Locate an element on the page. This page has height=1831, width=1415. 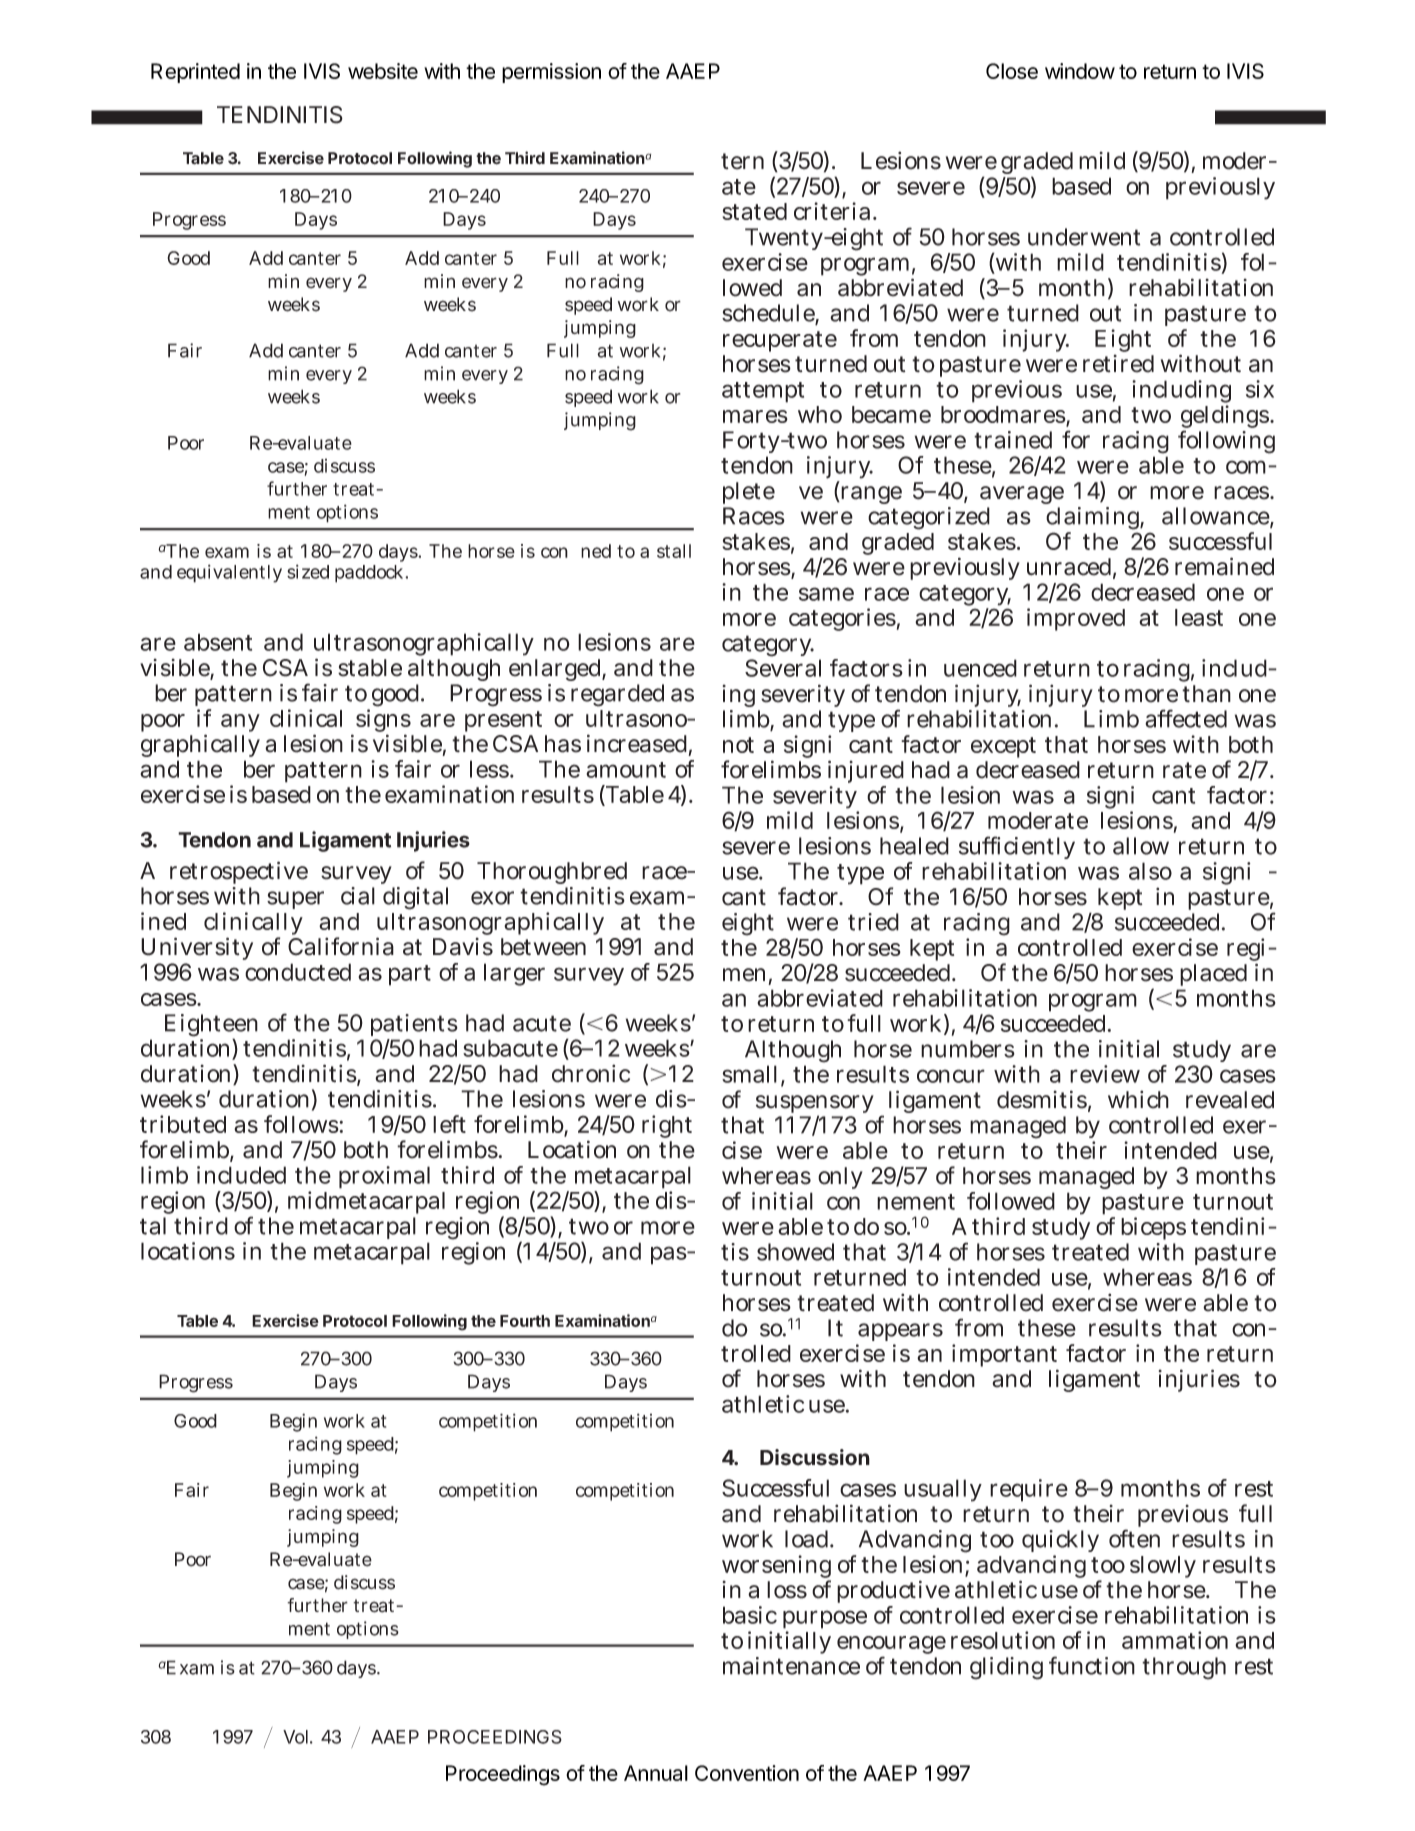
window is located at coordinates (1080, 71).
